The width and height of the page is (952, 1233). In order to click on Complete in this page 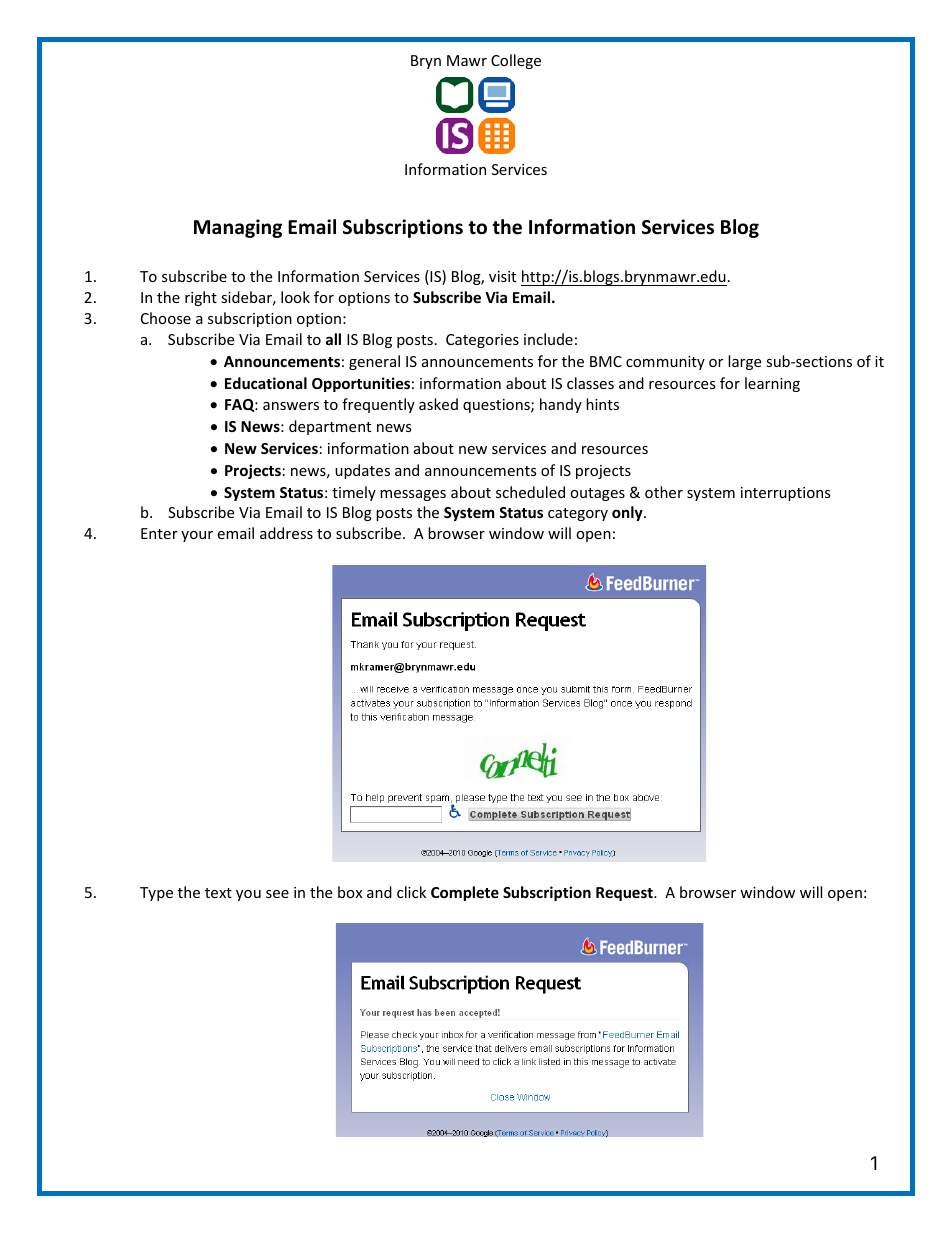, I will do `click(465, 893)`.
